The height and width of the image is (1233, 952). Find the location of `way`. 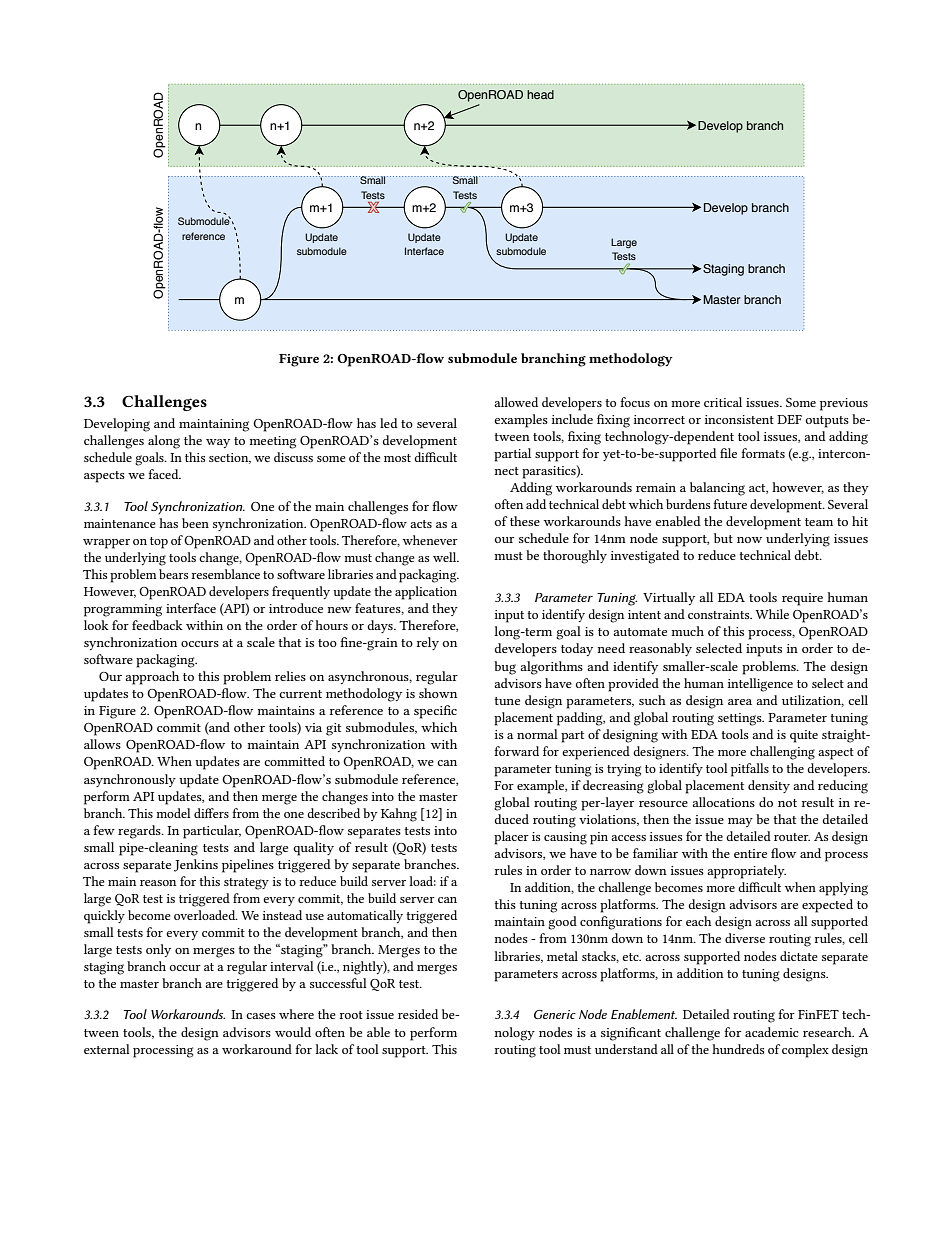

way is located at coordinates (218, 443).
